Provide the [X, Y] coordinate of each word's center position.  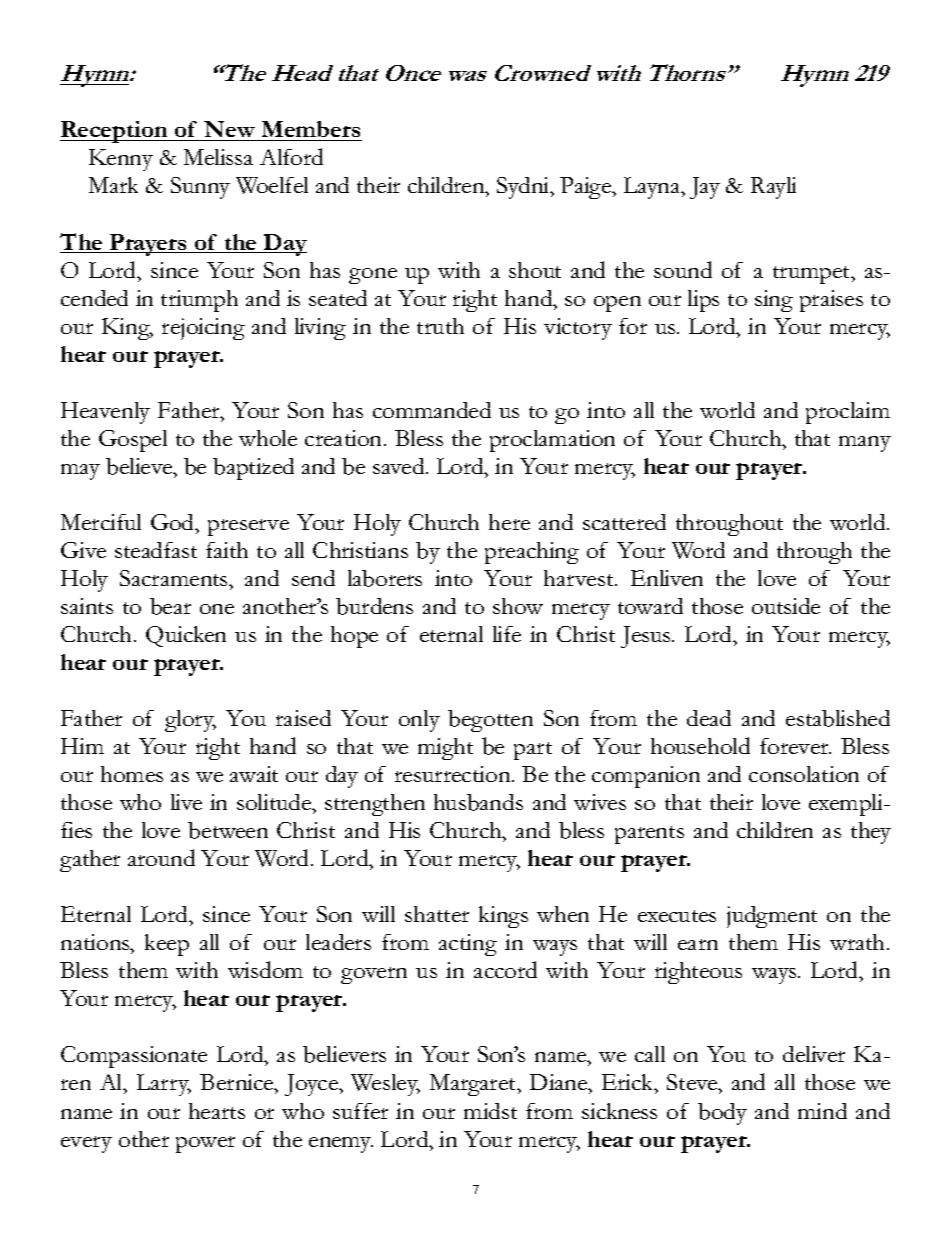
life [507, 634]
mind [822, 1111]
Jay [705, 188]
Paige [587, 188]
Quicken [186, 636]
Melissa [218, 157]
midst [490, 1111]
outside [786, 606]
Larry [164, 1085]
